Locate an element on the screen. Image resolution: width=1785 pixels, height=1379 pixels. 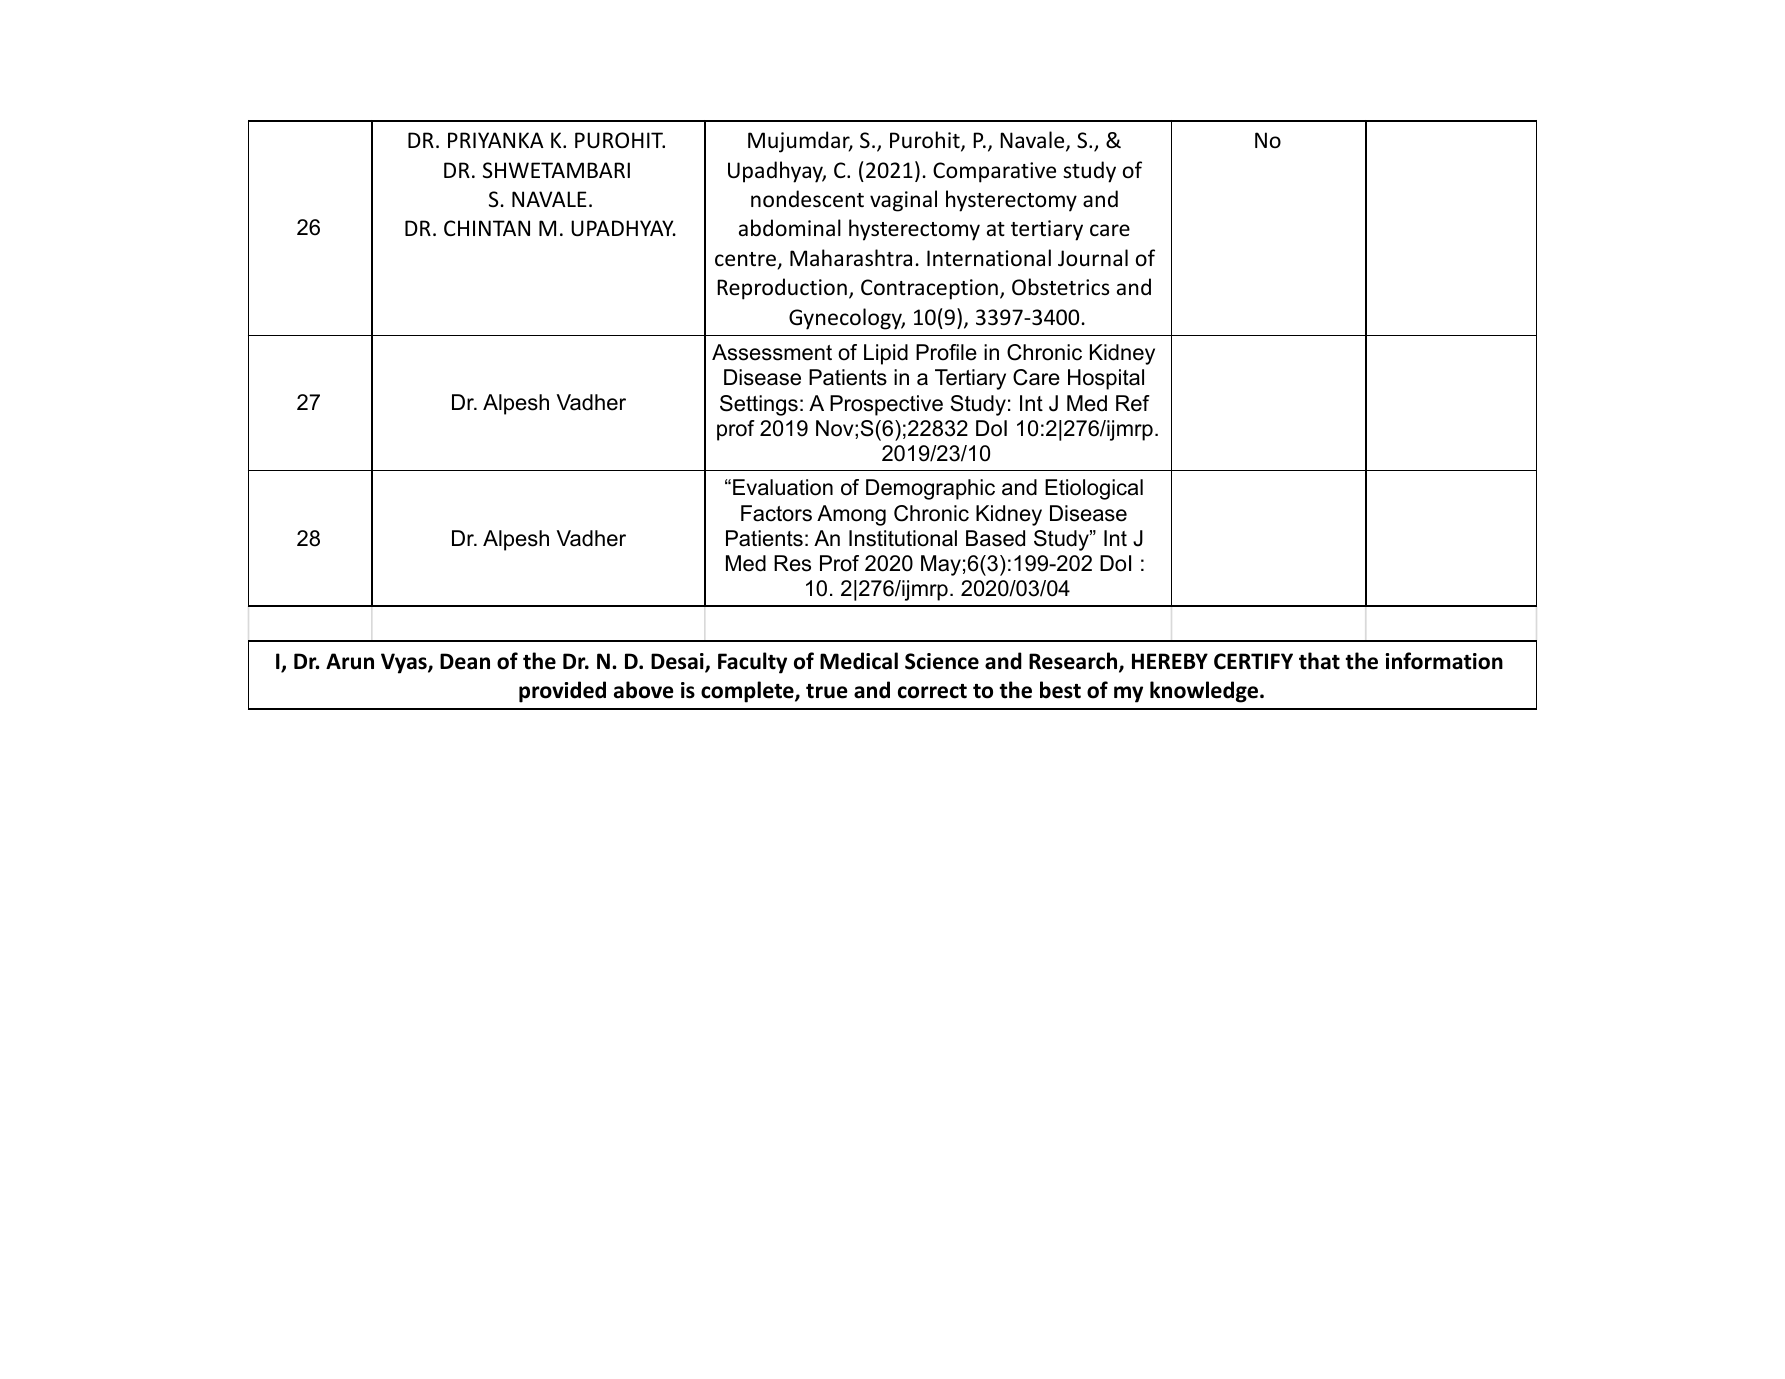
Comparative is located at coordinates (994, 172).
